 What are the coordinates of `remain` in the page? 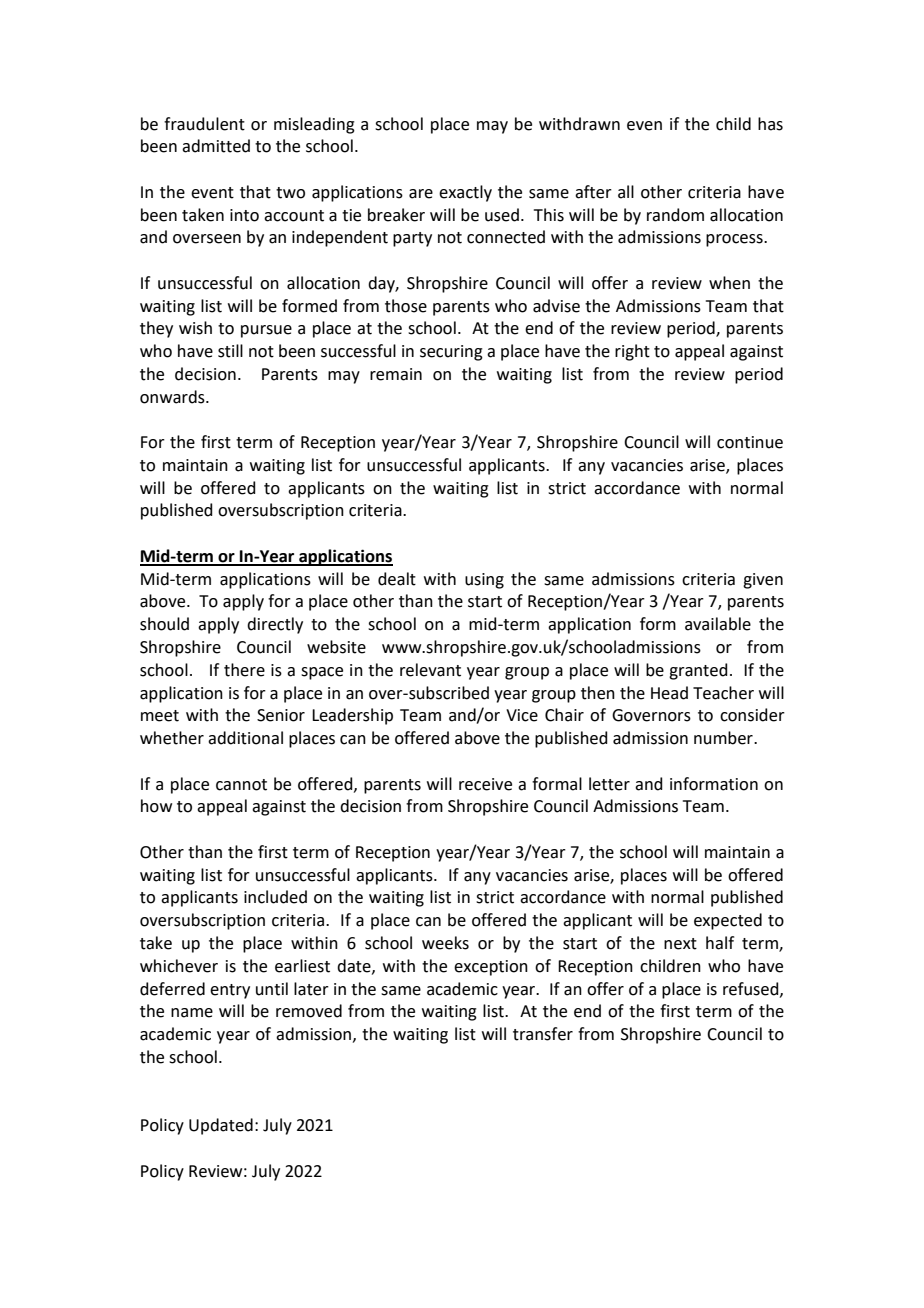 It's located at (396, 374).
